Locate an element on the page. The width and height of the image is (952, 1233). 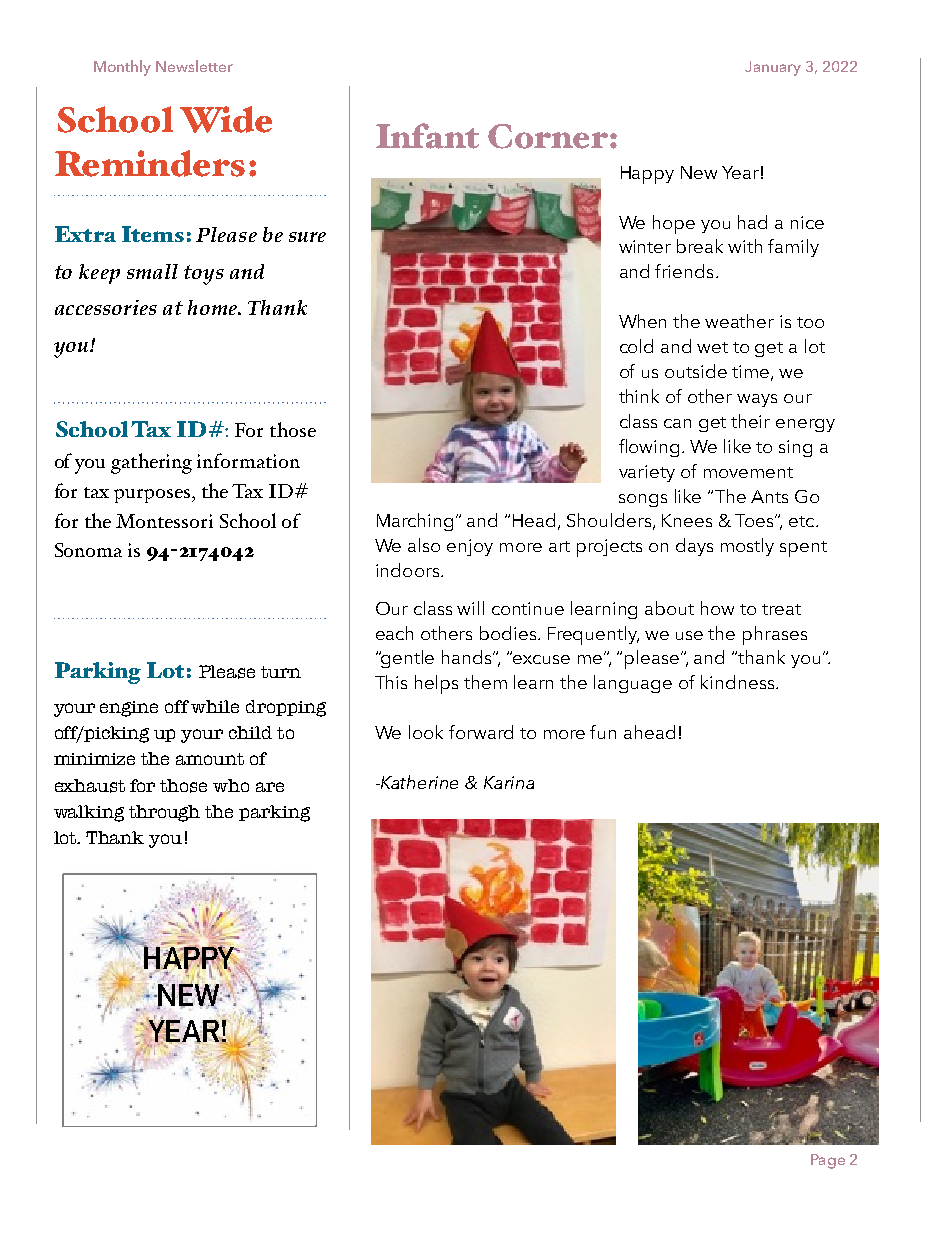
forward is located at coordinates (481, 732).
